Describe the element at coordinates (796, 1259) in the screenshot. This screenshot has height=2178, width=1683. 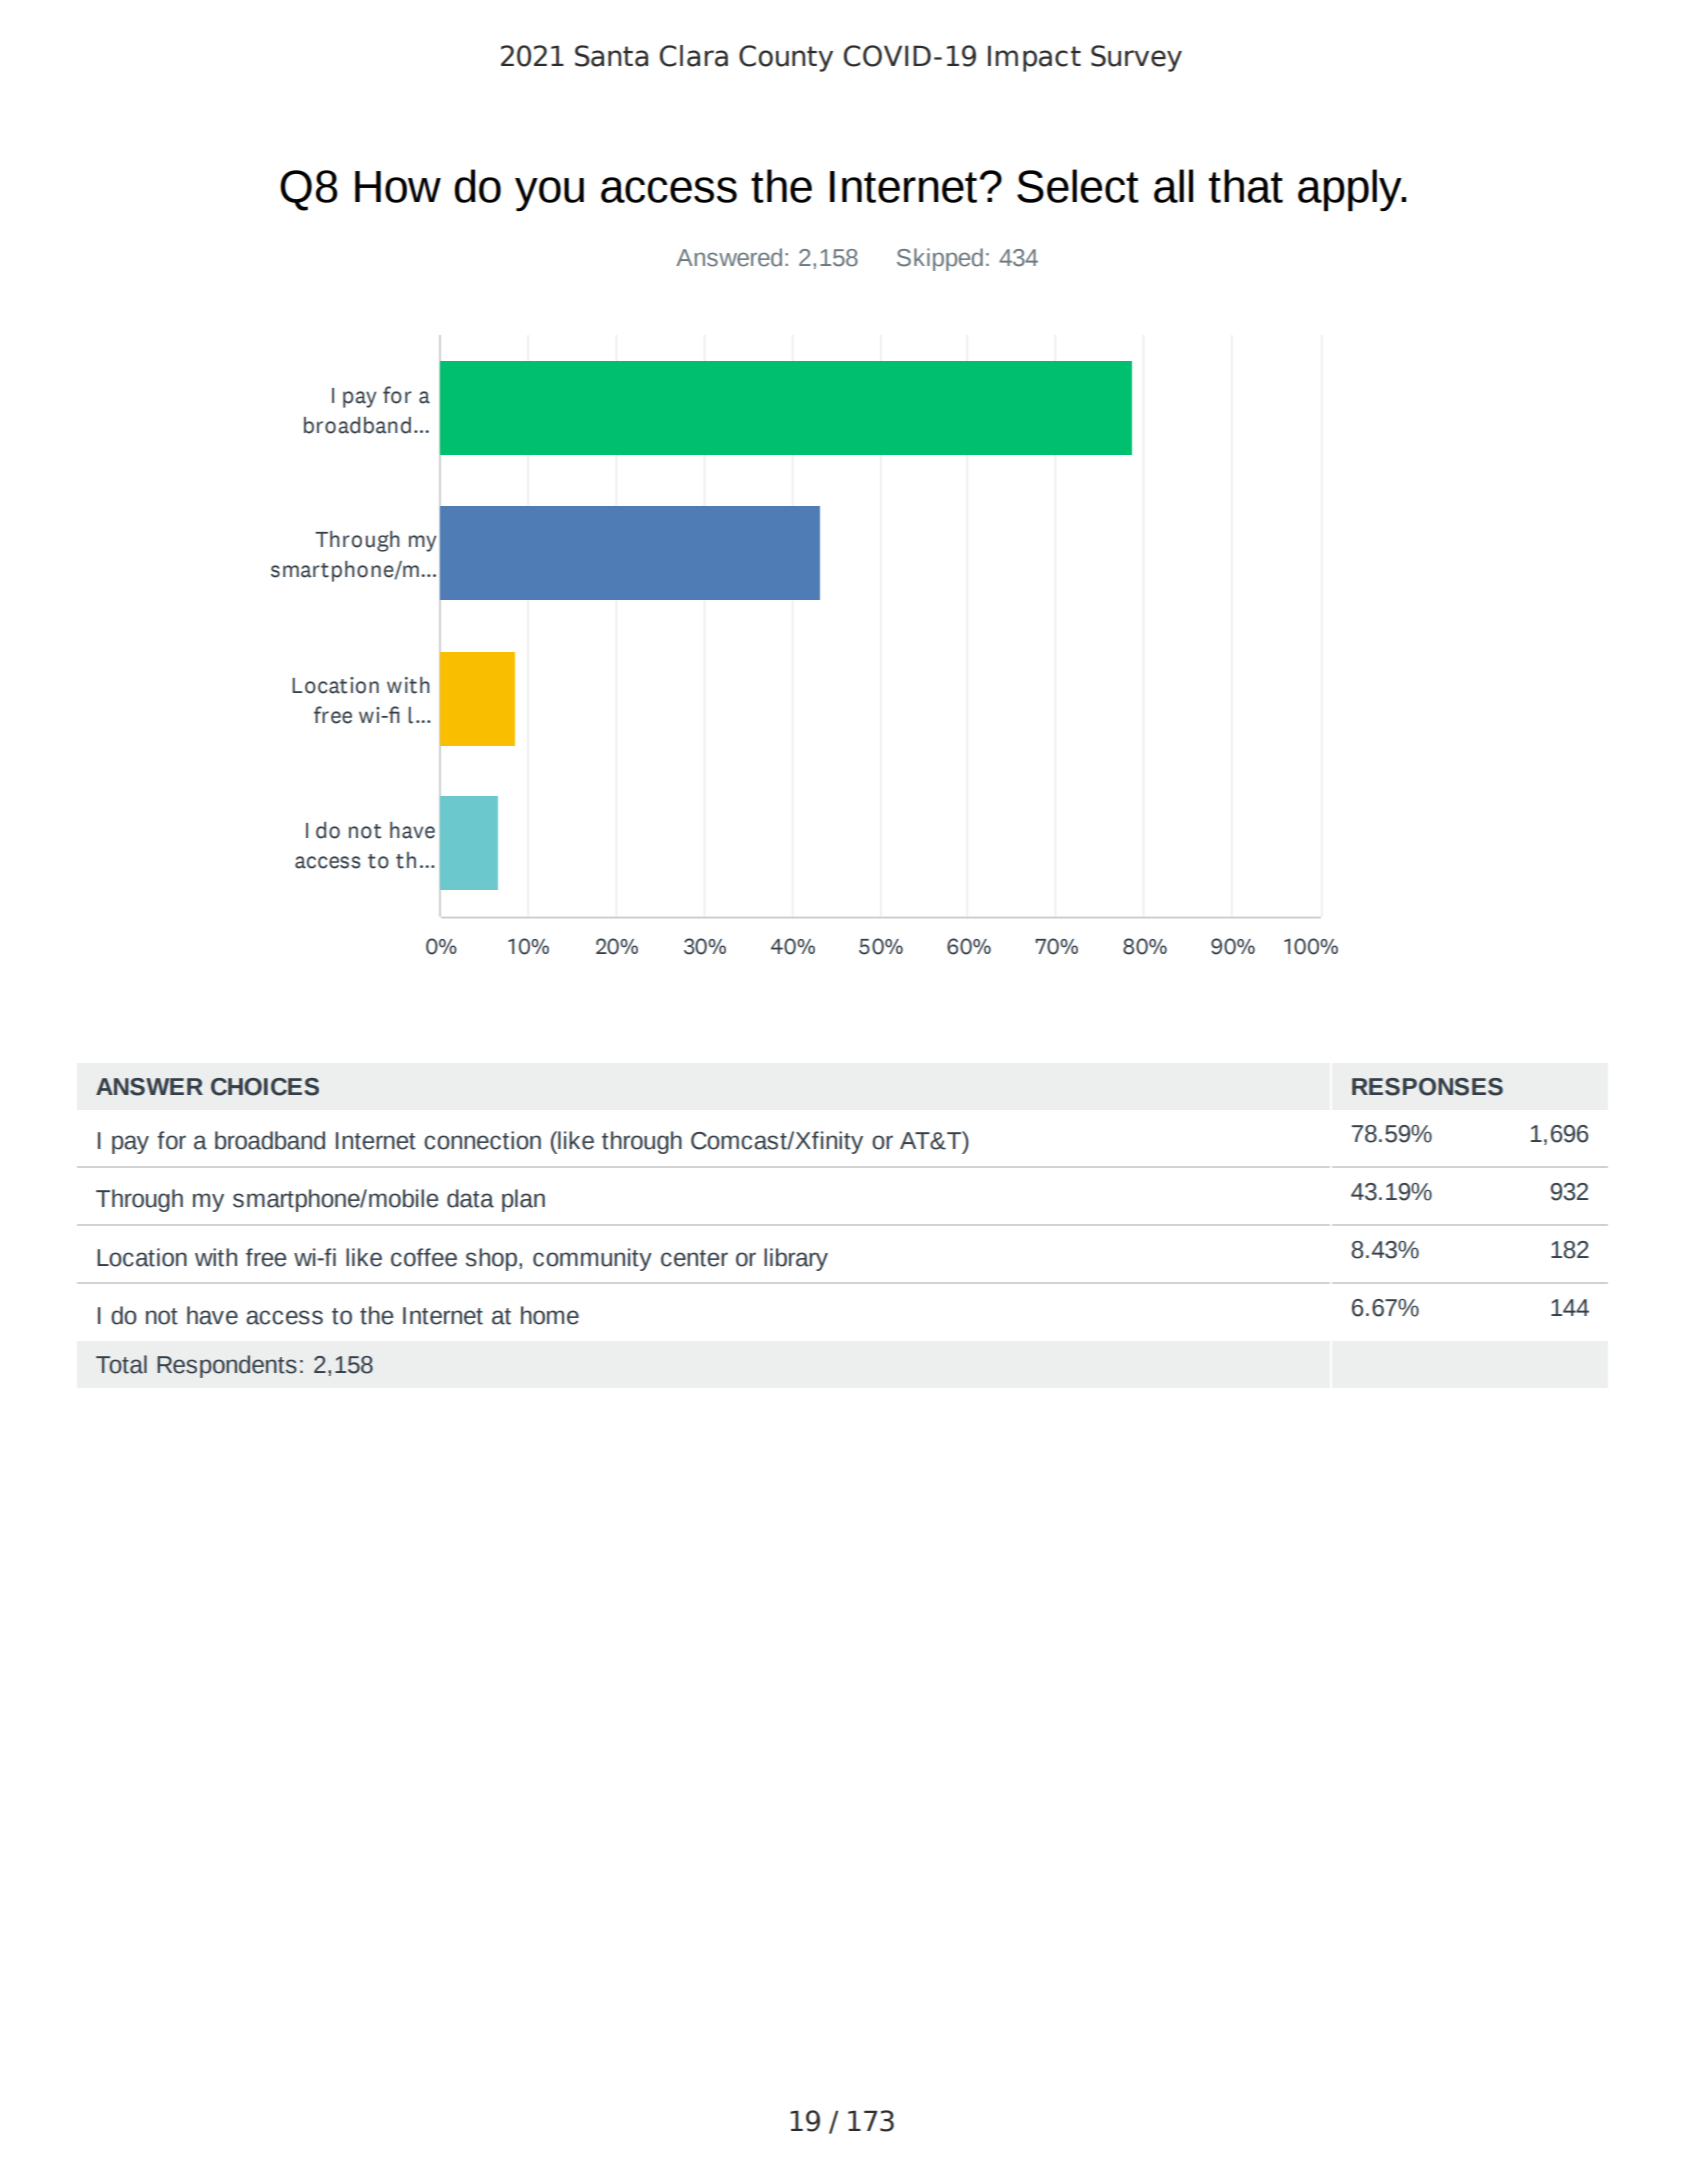
I see `library` at that location.
